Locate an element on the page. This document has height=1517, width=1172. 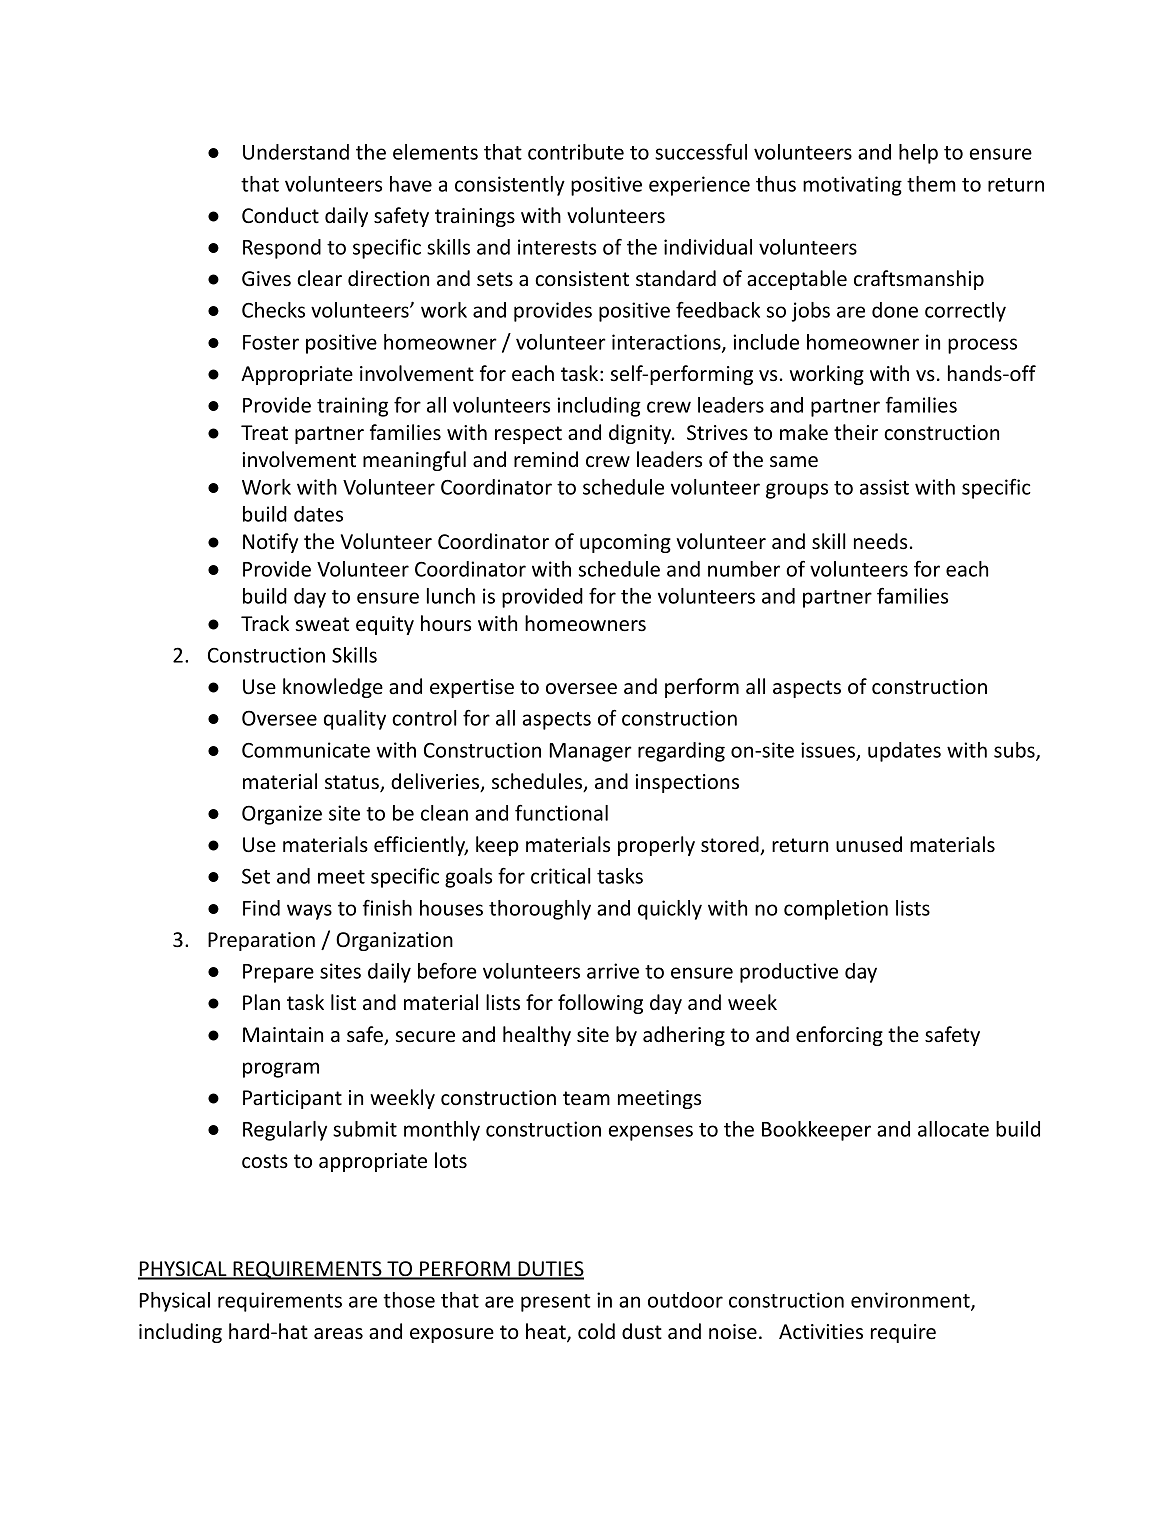
environment is located at coordinates (911, 1301).
